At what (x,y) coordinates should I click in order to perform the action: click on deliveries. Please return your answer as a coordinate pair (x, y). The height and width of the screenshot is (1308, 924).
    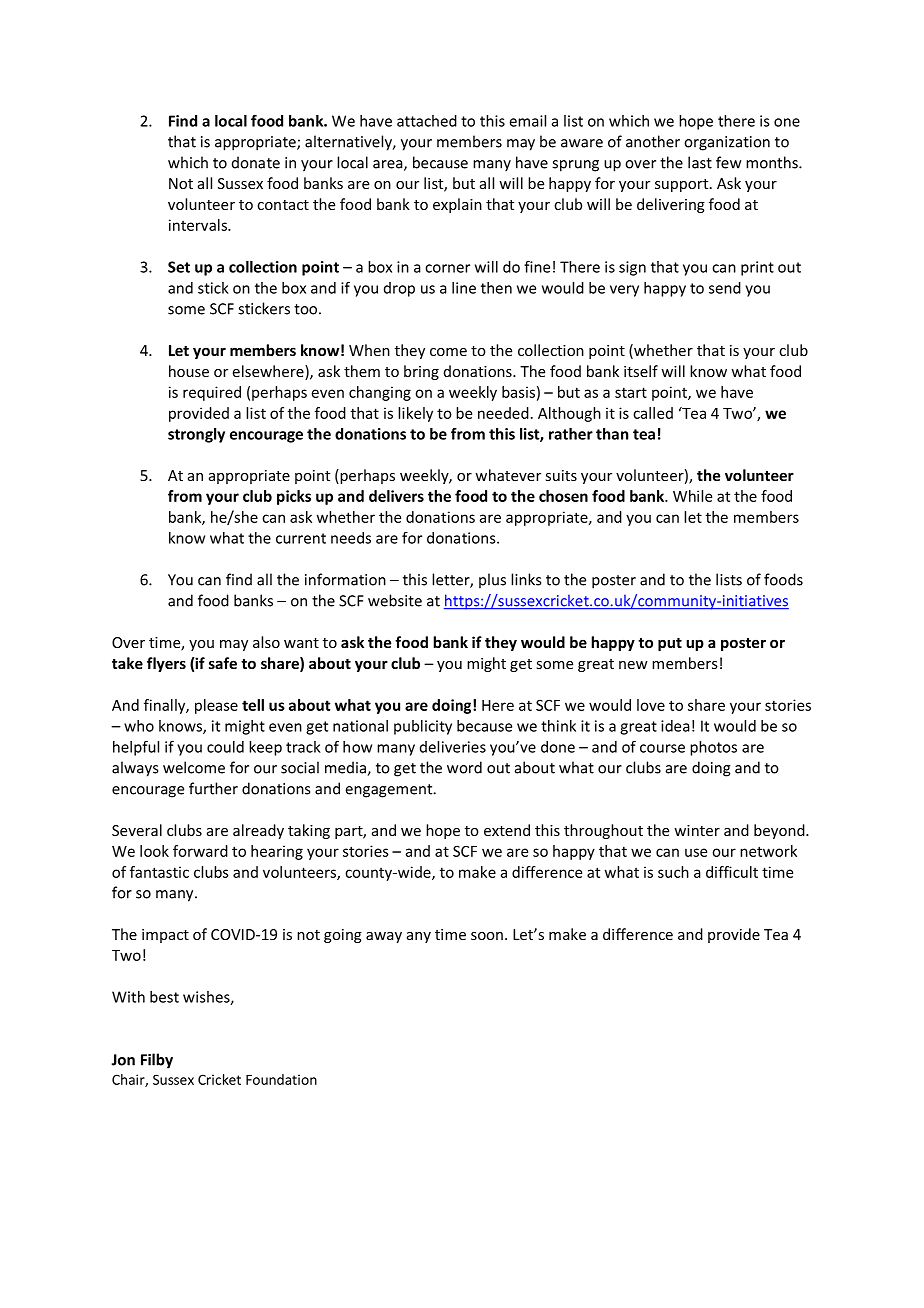
    Looking at the image, I should click on (453, 747).
